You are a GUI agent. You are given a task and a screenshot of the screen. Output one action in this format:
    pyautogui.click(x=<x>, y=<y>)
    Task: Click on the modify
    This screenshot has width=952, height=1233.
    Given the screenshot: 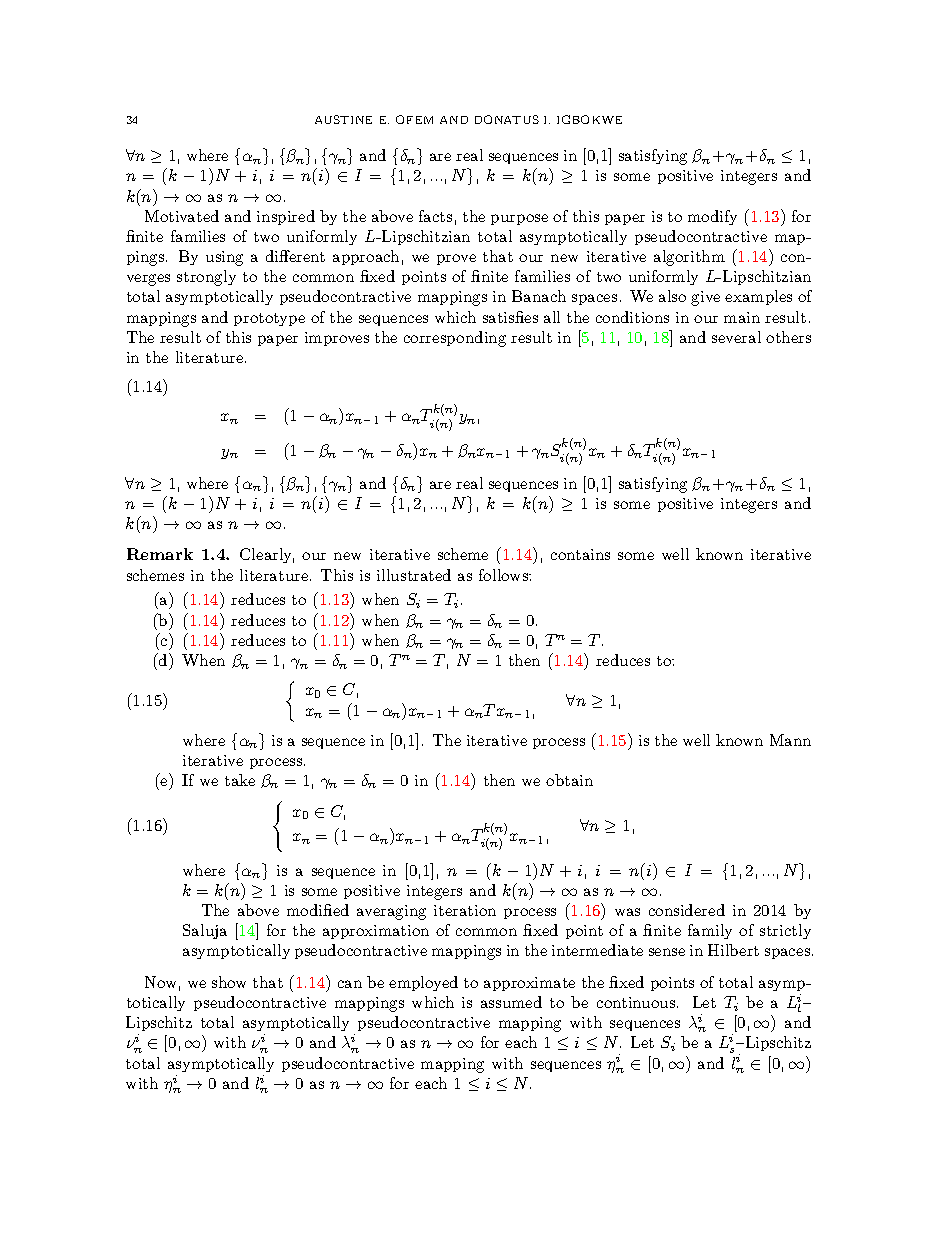 What is the action you would take?
    pyautogui.click(x=712, y=217)
